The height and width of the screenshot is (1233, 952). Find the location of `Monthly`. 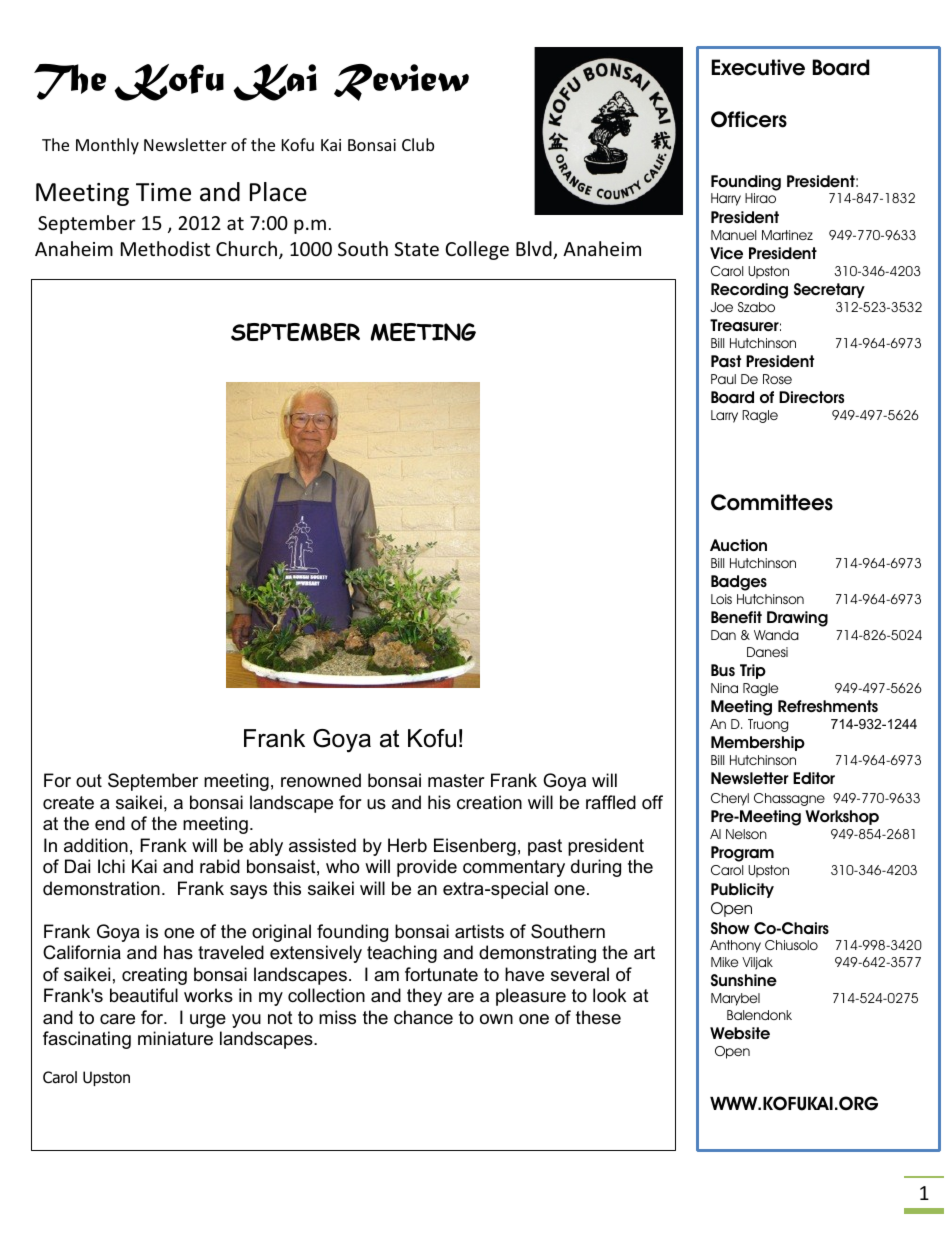

Monthly is located at coordinates (107, 146).
